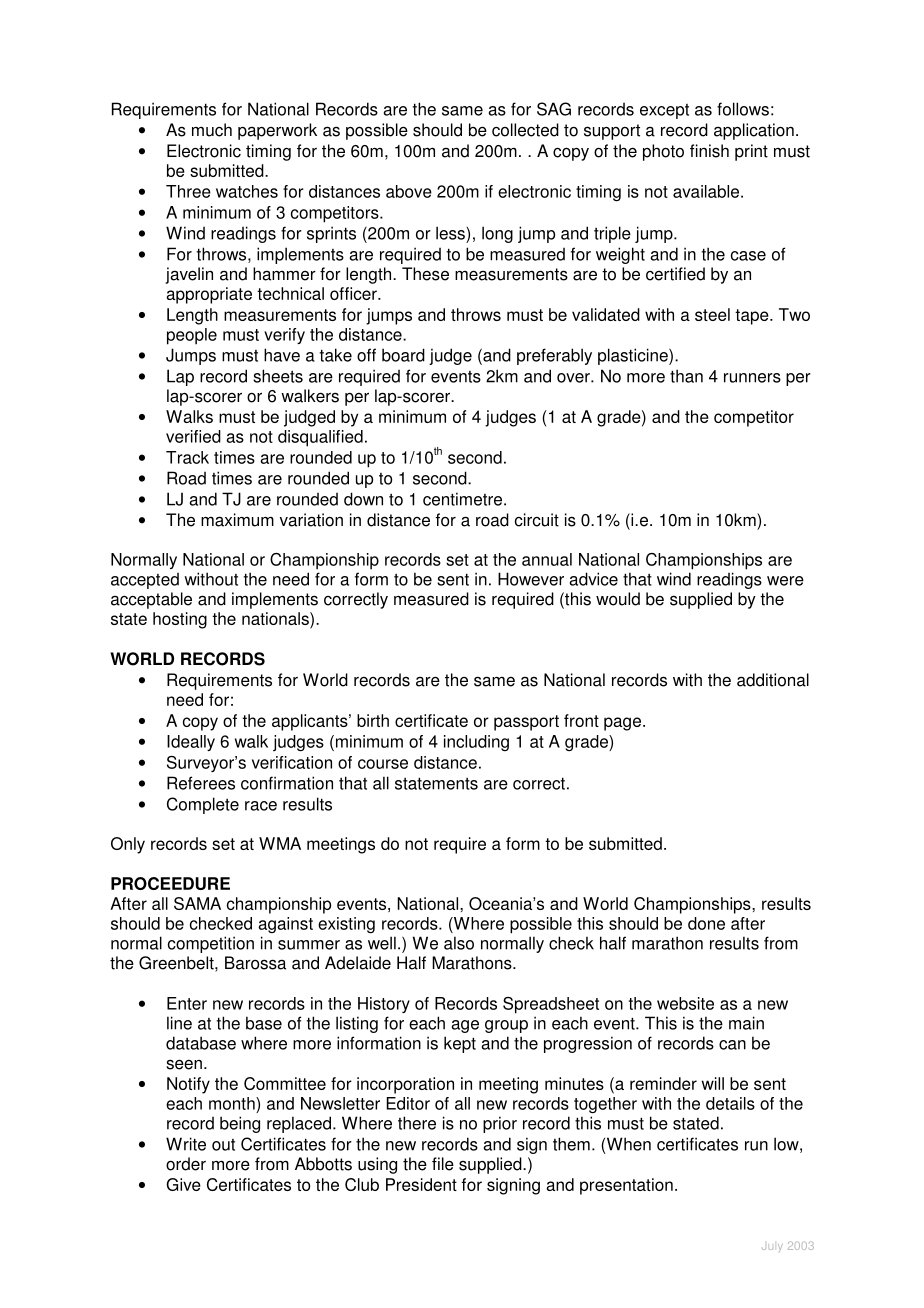  Describe the element at coordinates (525, 130) in the image. I see `collected` at that location.
